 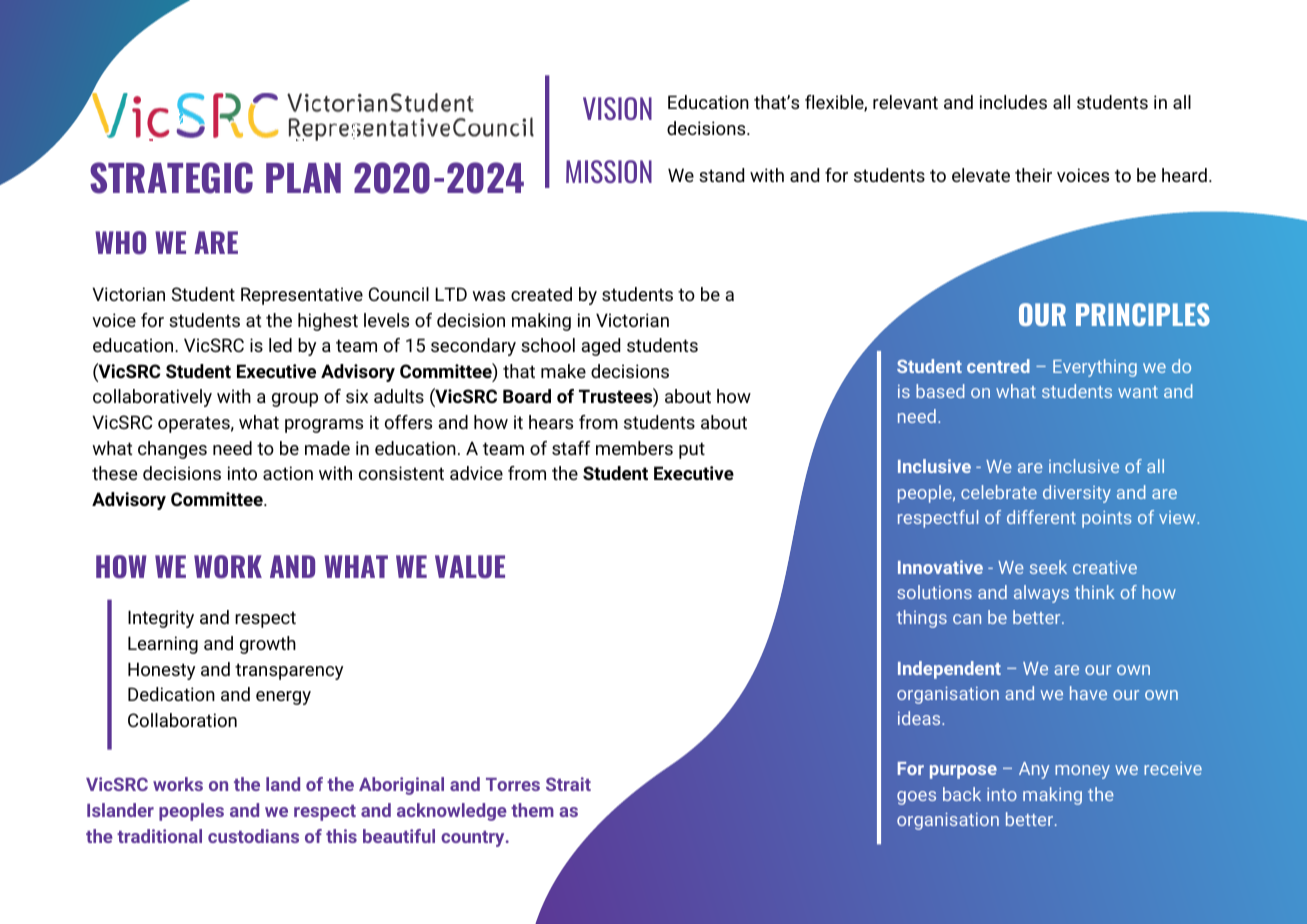 I want to click on PLAN, so click(x=303, y=178).
